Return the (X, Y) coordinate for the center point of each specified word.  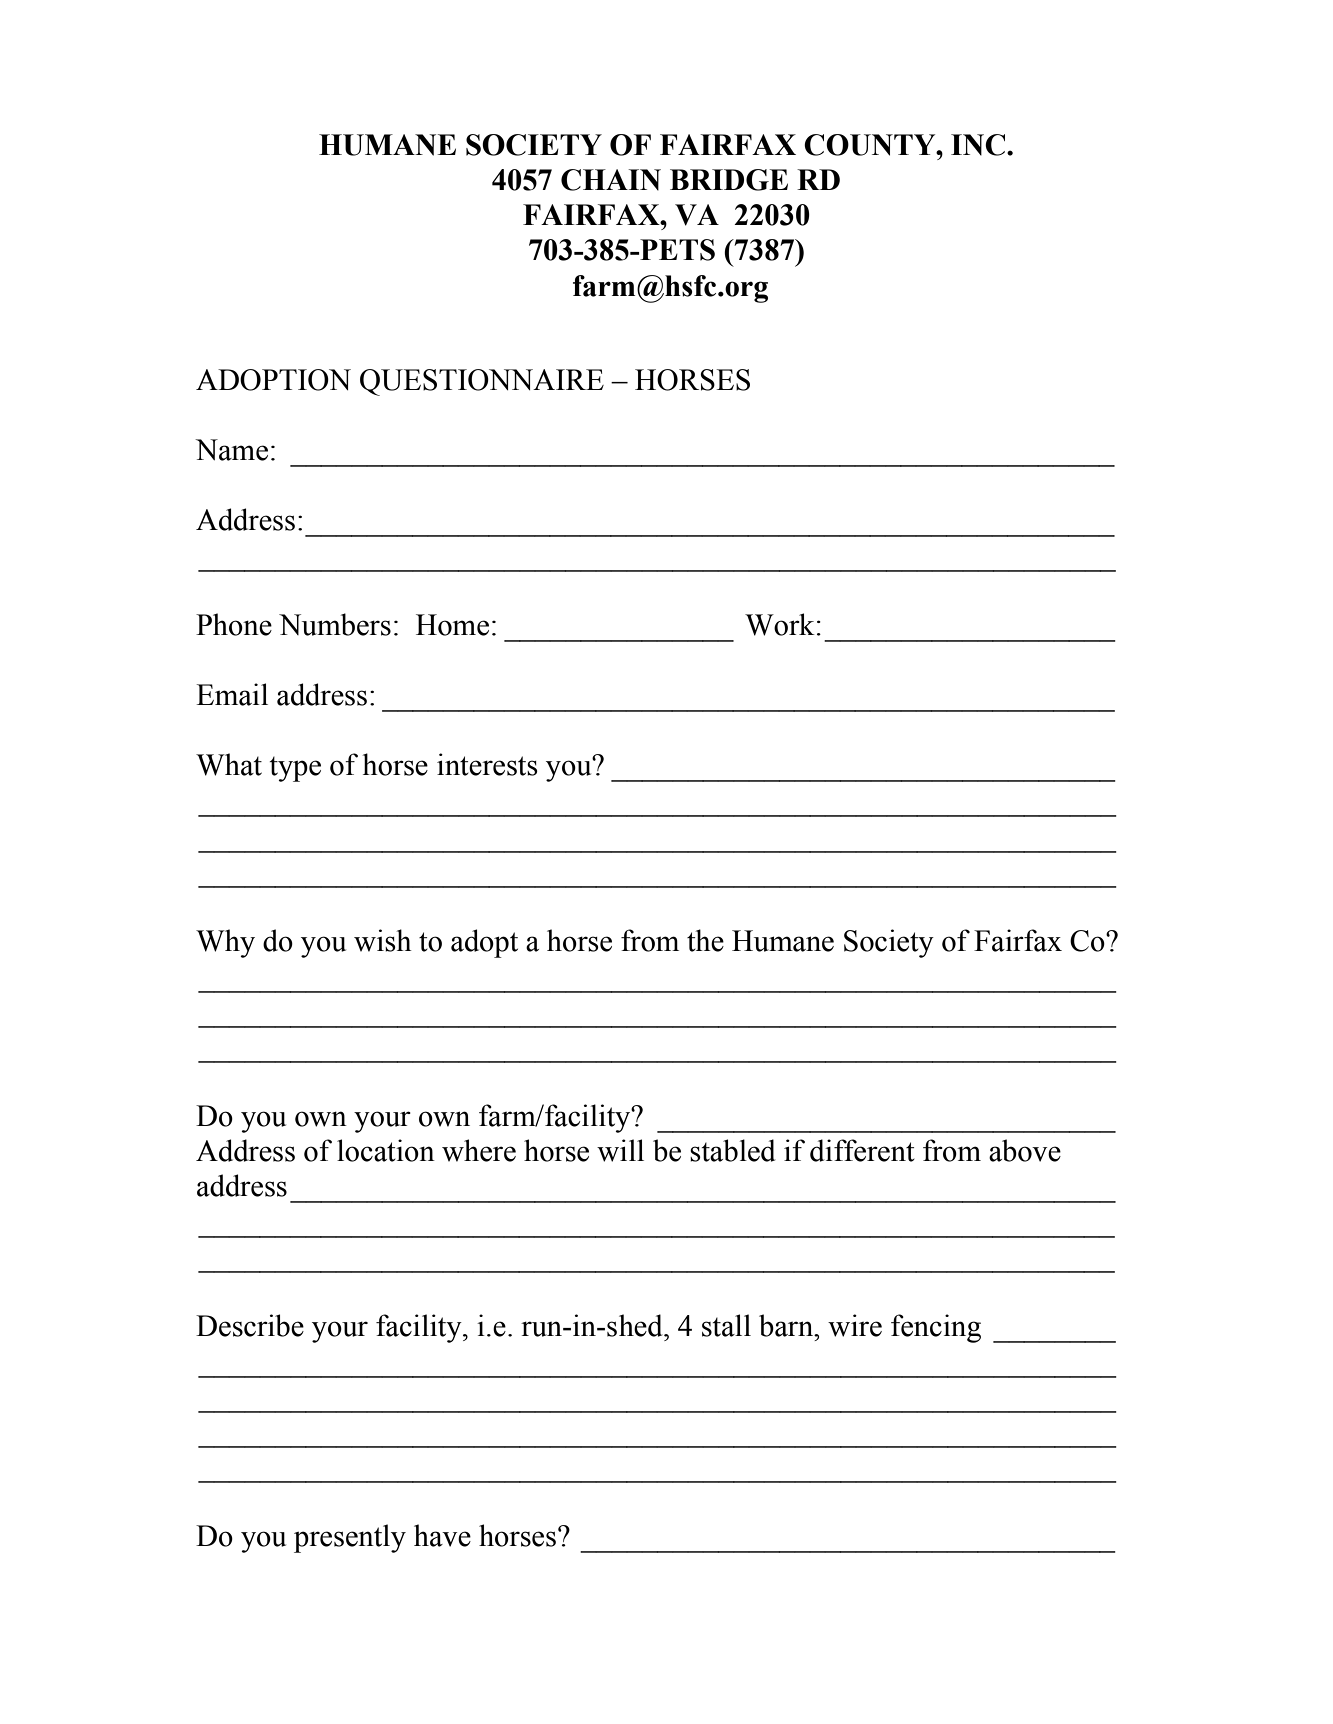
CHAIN (611, 180)
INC (978, 145)
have (442, 1535)
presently (350, 1538)
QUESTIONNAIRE (482, 382)
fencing (936, 1328)
